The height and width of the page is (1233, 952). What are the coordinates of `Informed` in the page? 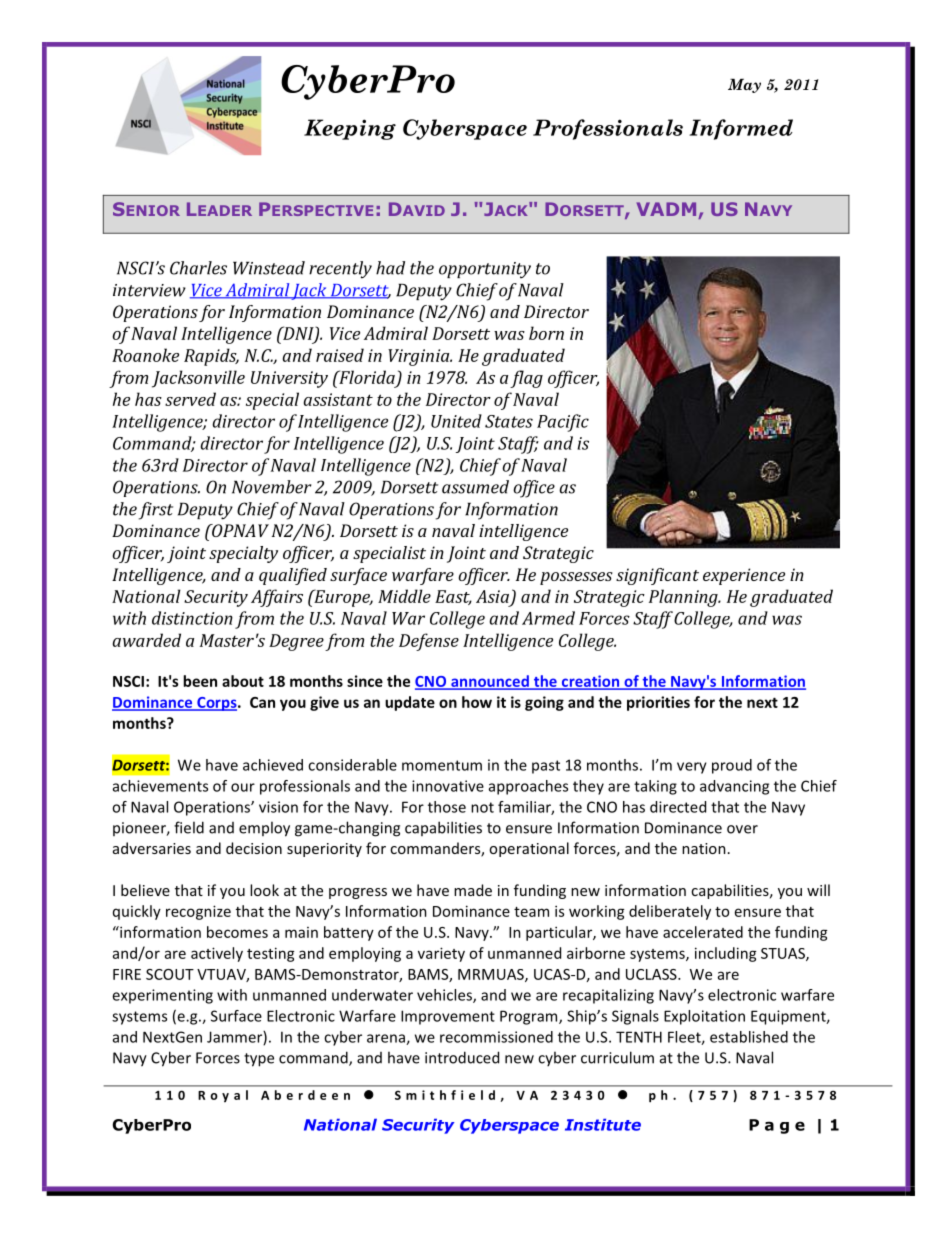 It's located at (741, 129).
